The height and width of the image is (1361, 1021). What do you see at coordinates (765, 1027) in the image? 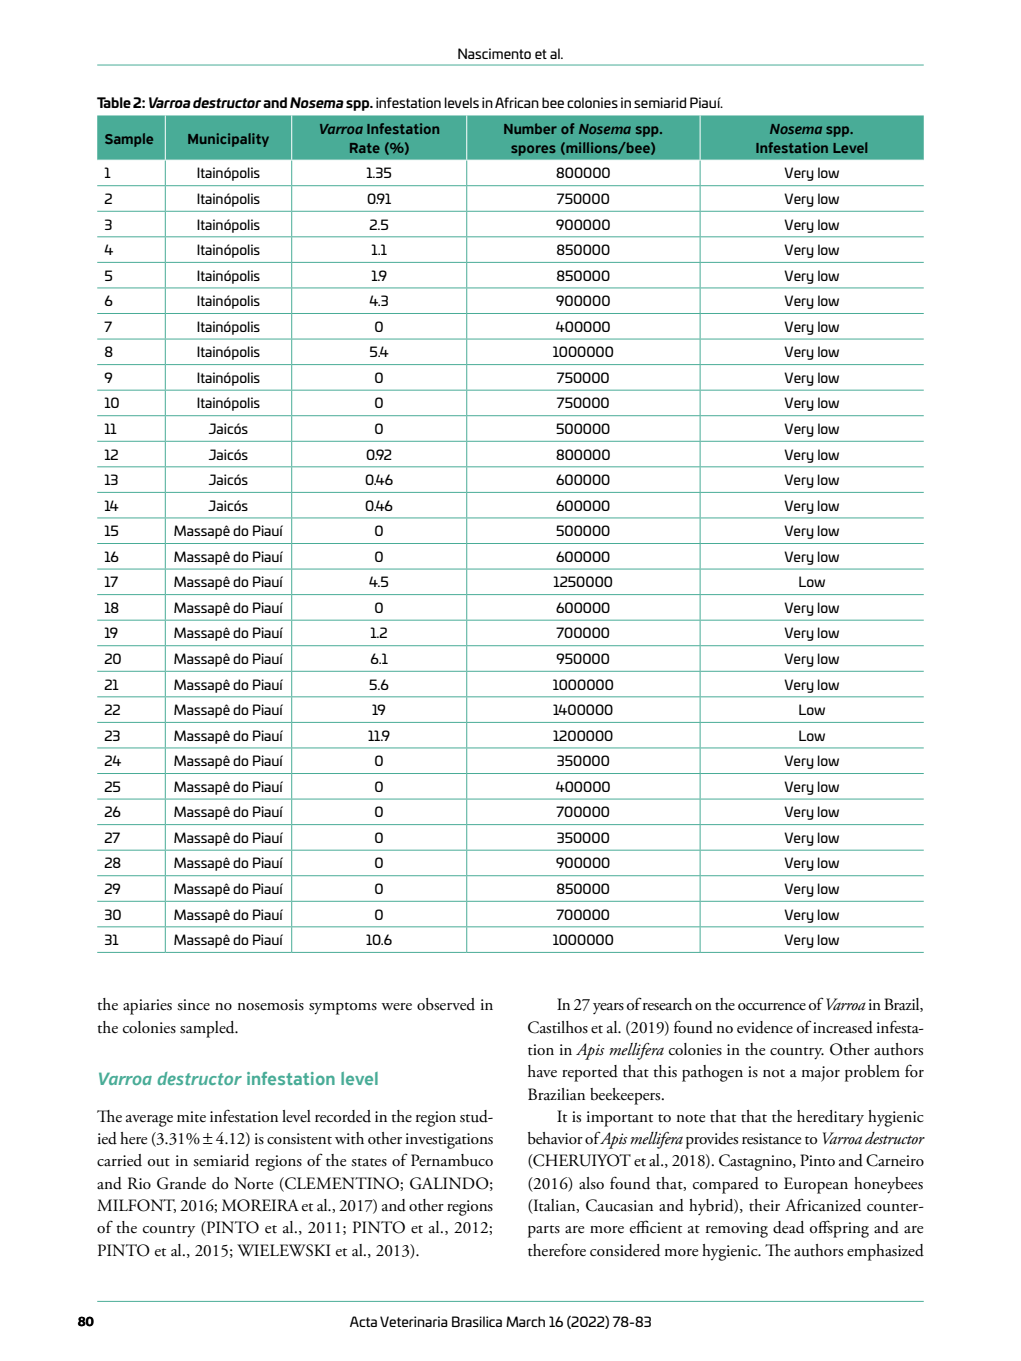
I see `evidence` at bounding box center [765, 1027].
